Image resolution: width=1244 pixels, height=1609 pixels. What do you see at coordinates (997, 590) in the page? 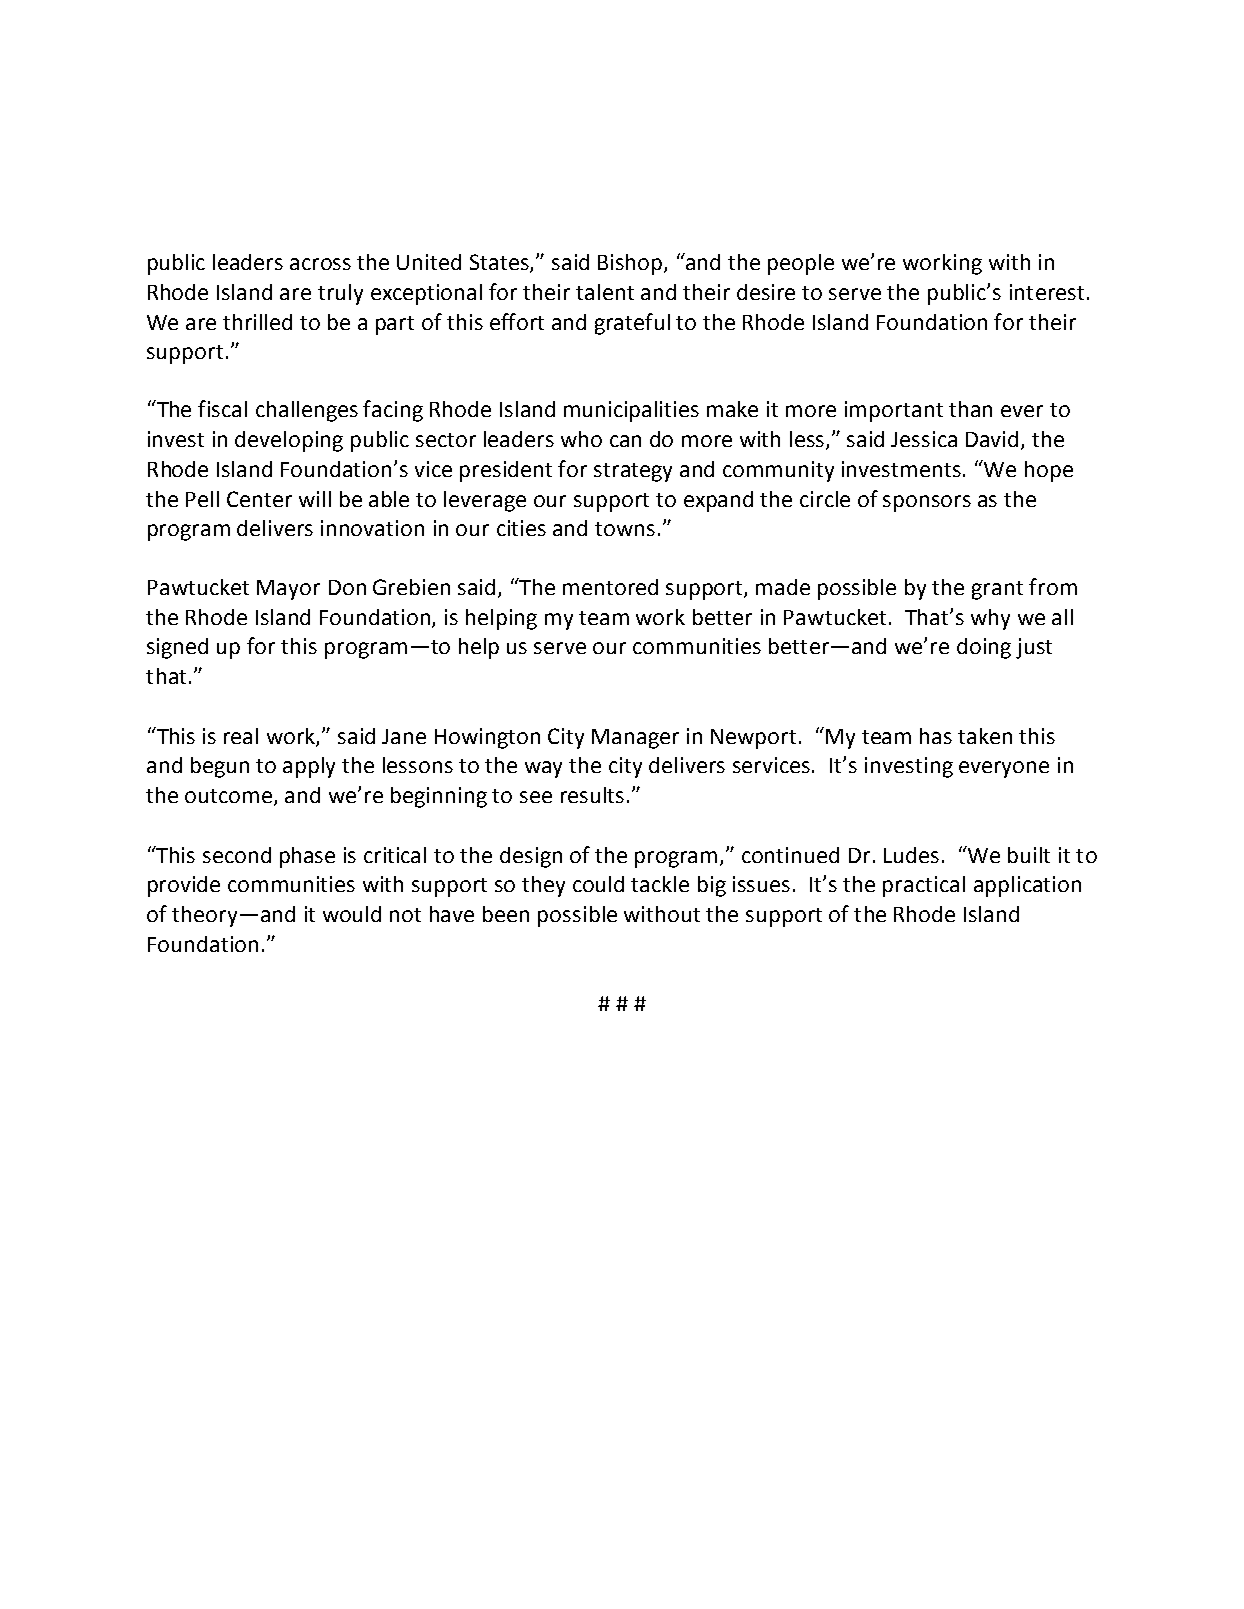
I see `grant` at bounding box center [997, 590].
